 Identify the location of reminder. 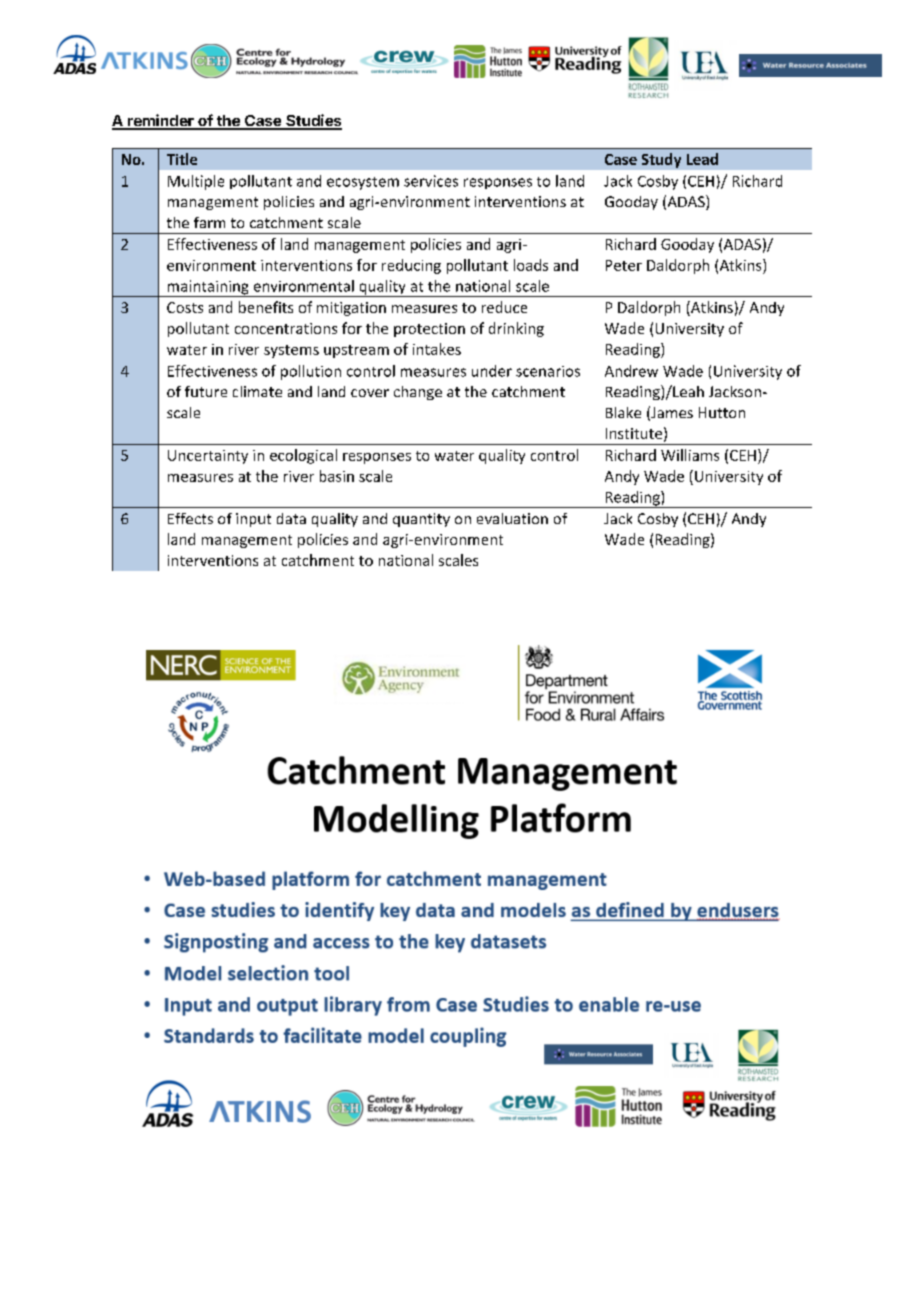
(161, 121).
